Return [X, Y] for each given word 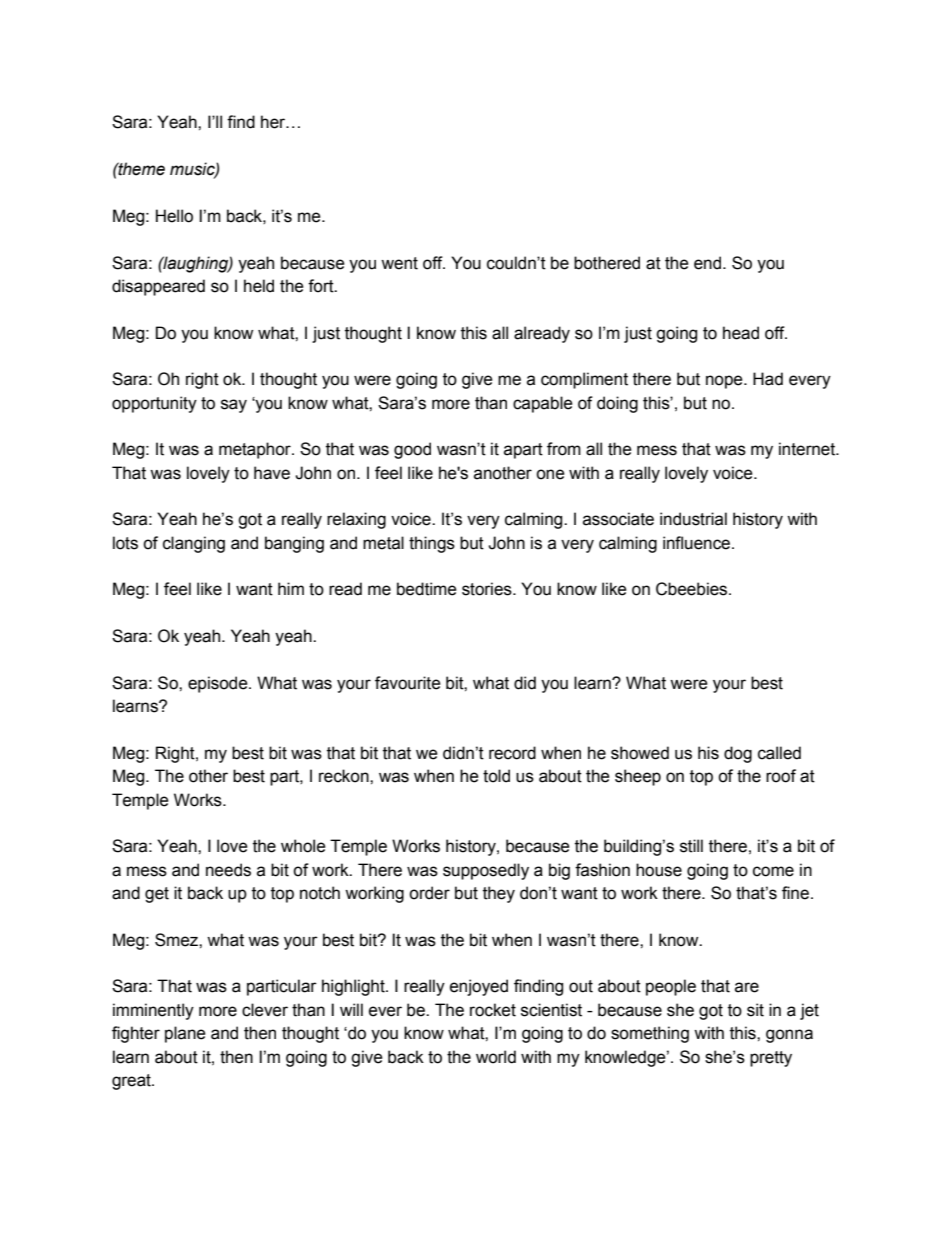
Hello [174, 216]
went [399, 263]
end [709, 263]
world [496, 1057]
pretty [771, 1059]
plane [185, 1034]
